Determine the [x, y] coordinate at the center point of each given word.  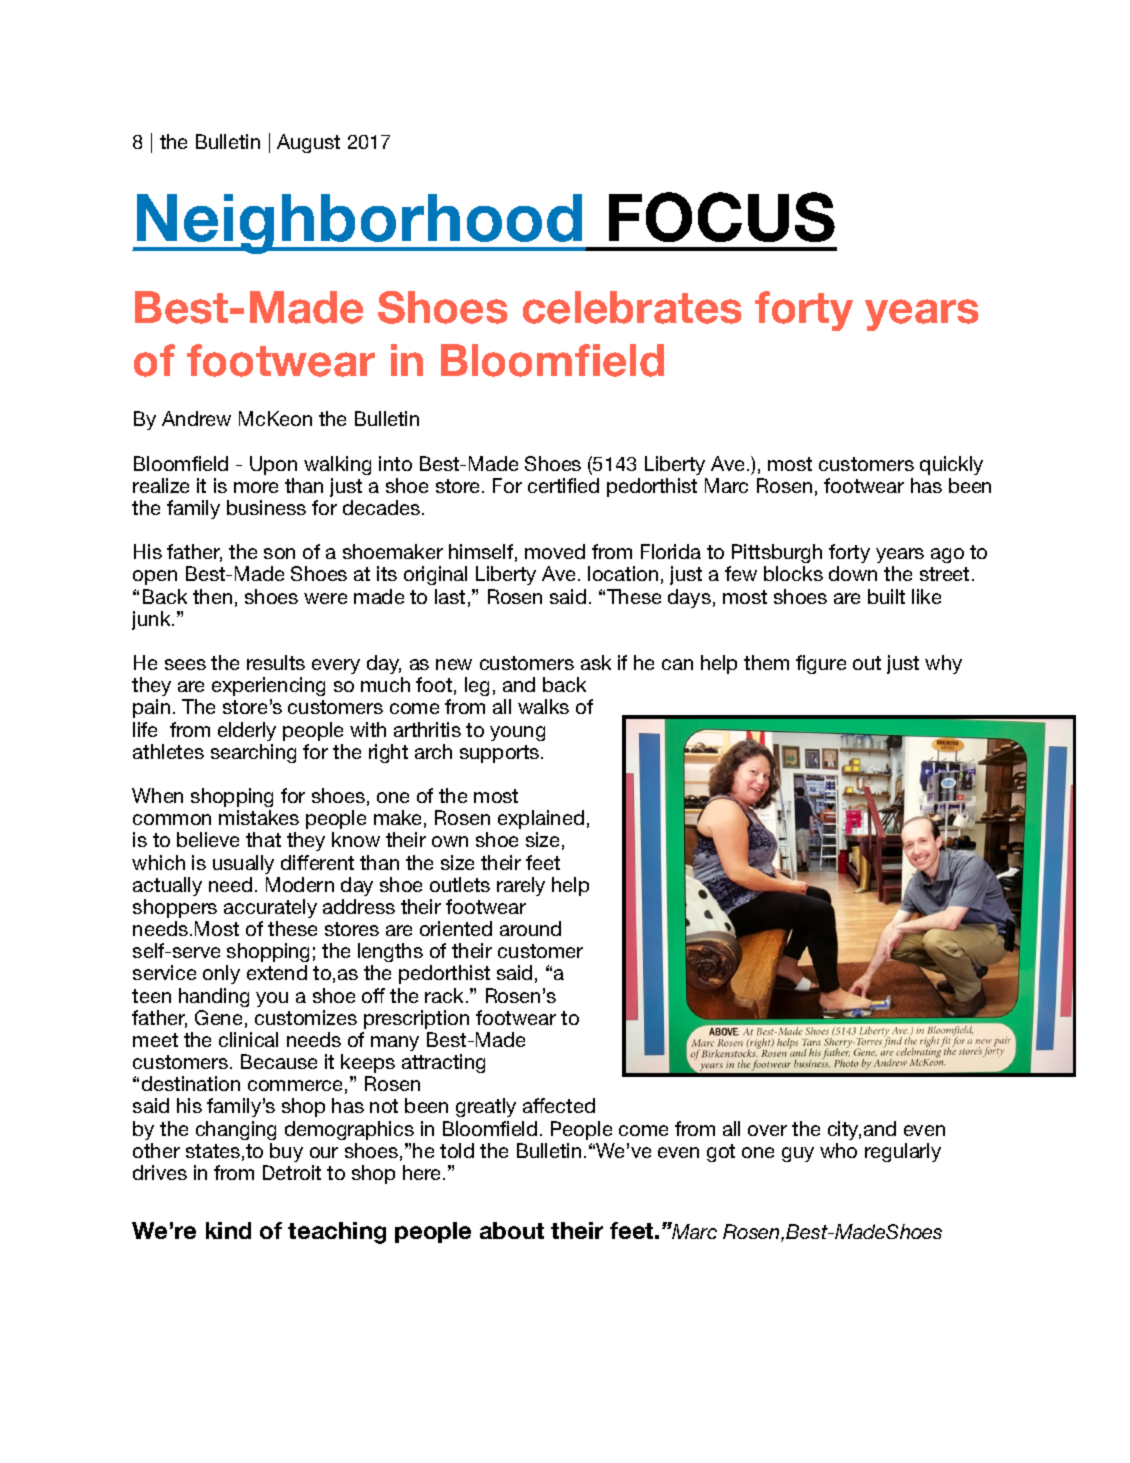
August [308, 143]
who [838, 1150]
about [512, 1230]
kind [228, 1230]
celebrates [632, 307]
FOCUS [722, 217]
